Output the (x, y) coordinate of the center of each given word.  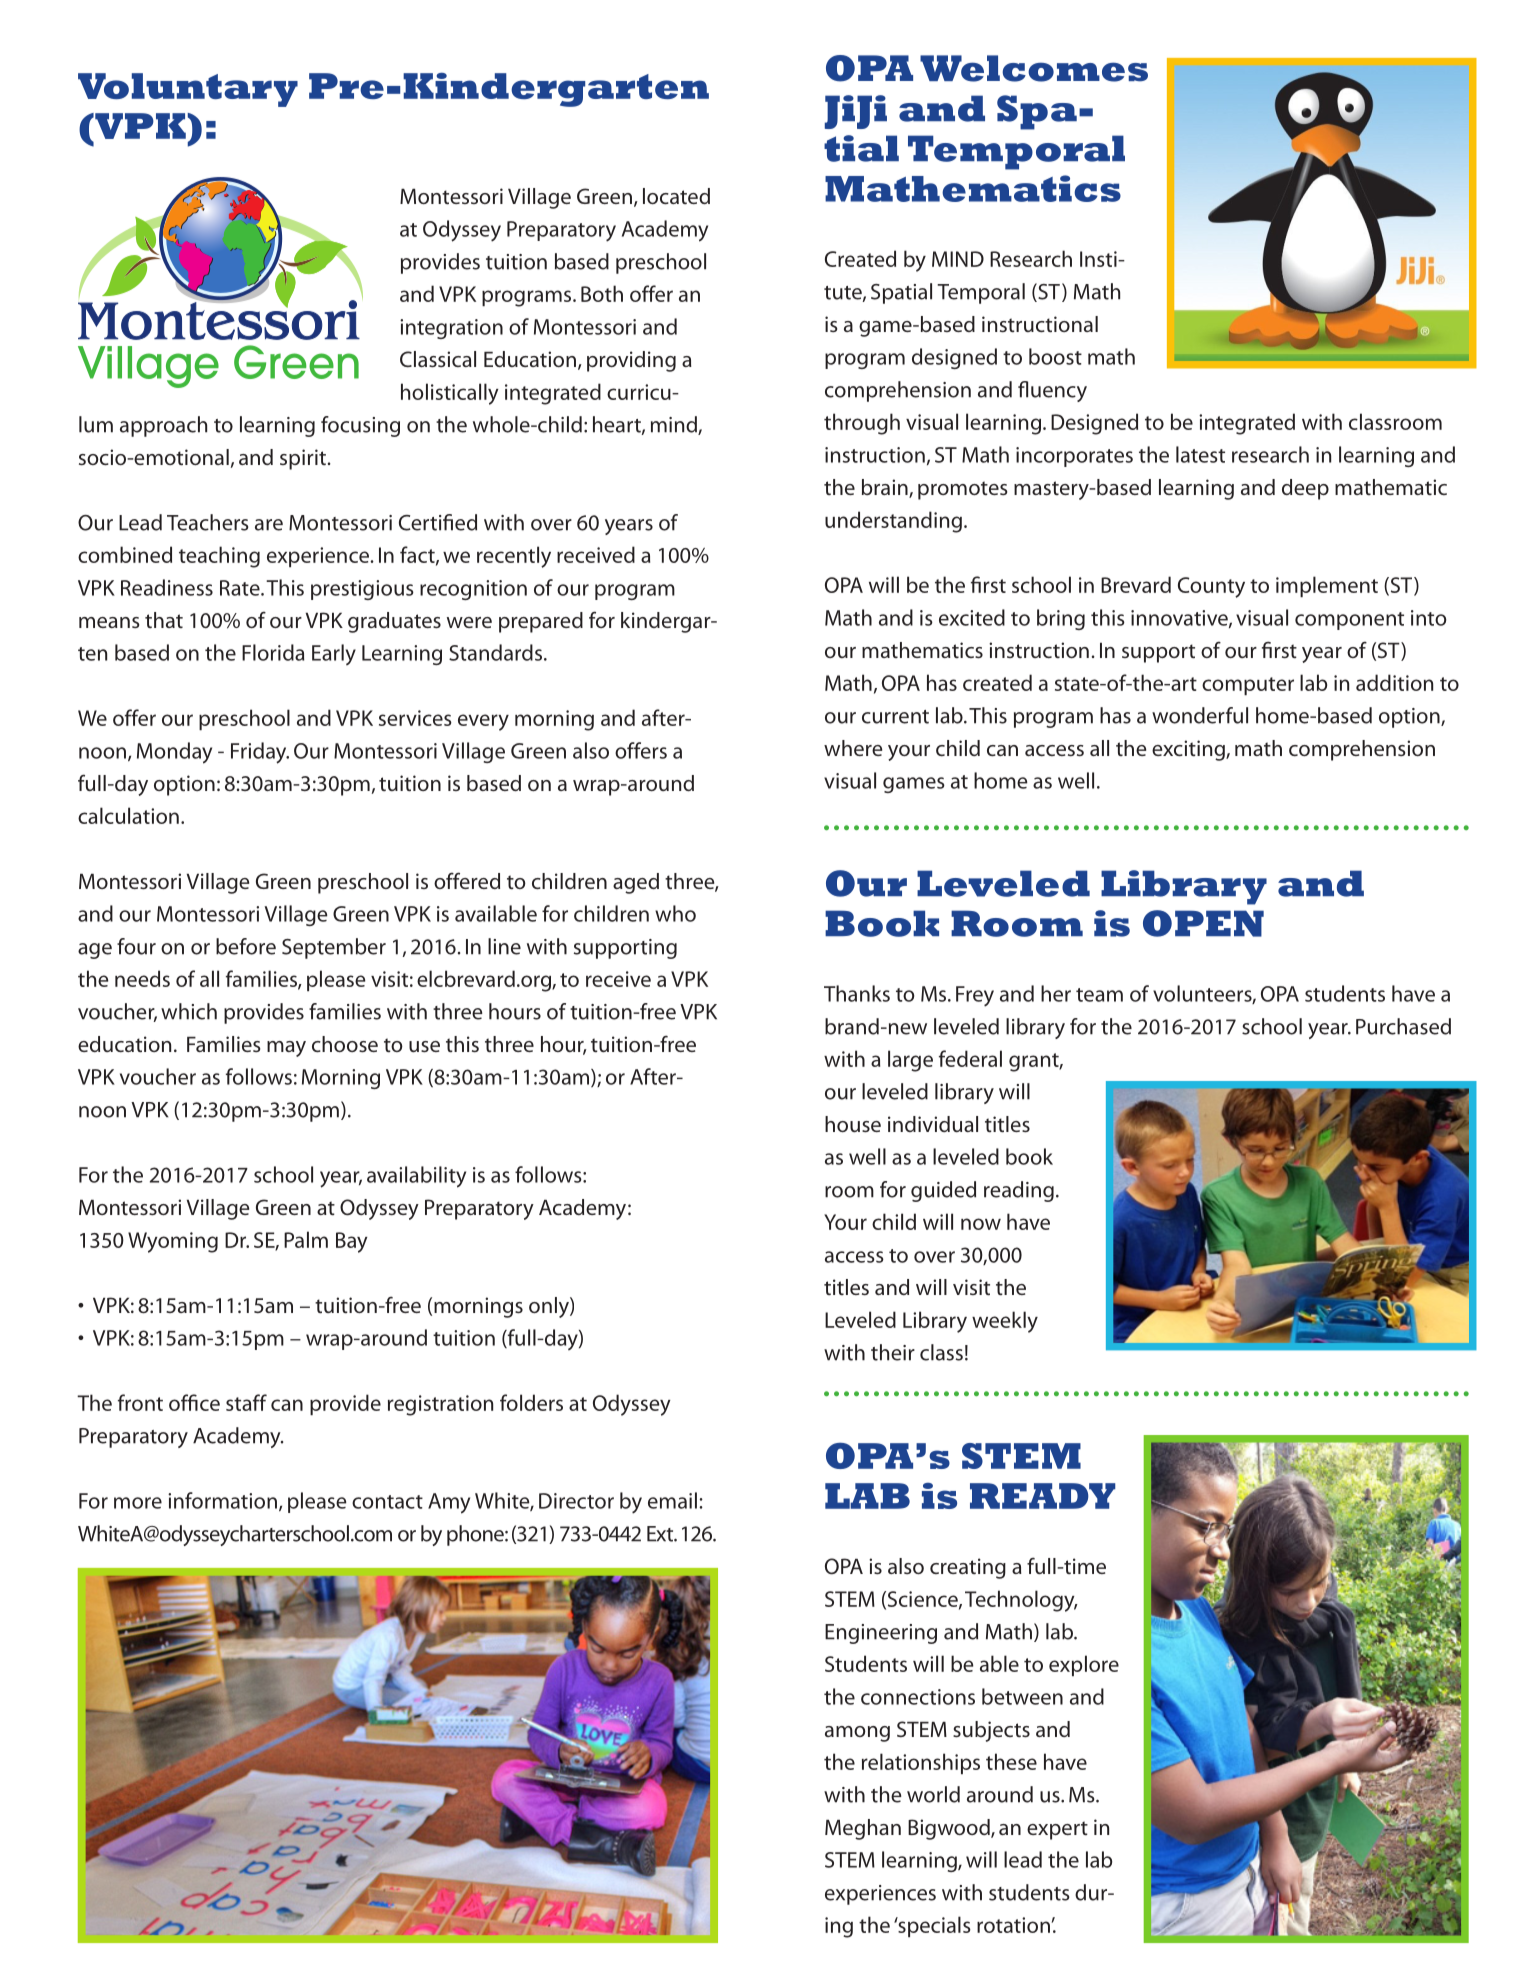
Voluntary (188, 90)
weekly (1005, 1322)
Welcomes (1034, 68)
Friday (260, 753)
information (222, 1500)
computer (1248, 686)
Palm (306, 1239)
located (676, 196)
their (893, 1352)
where (853, 748)
